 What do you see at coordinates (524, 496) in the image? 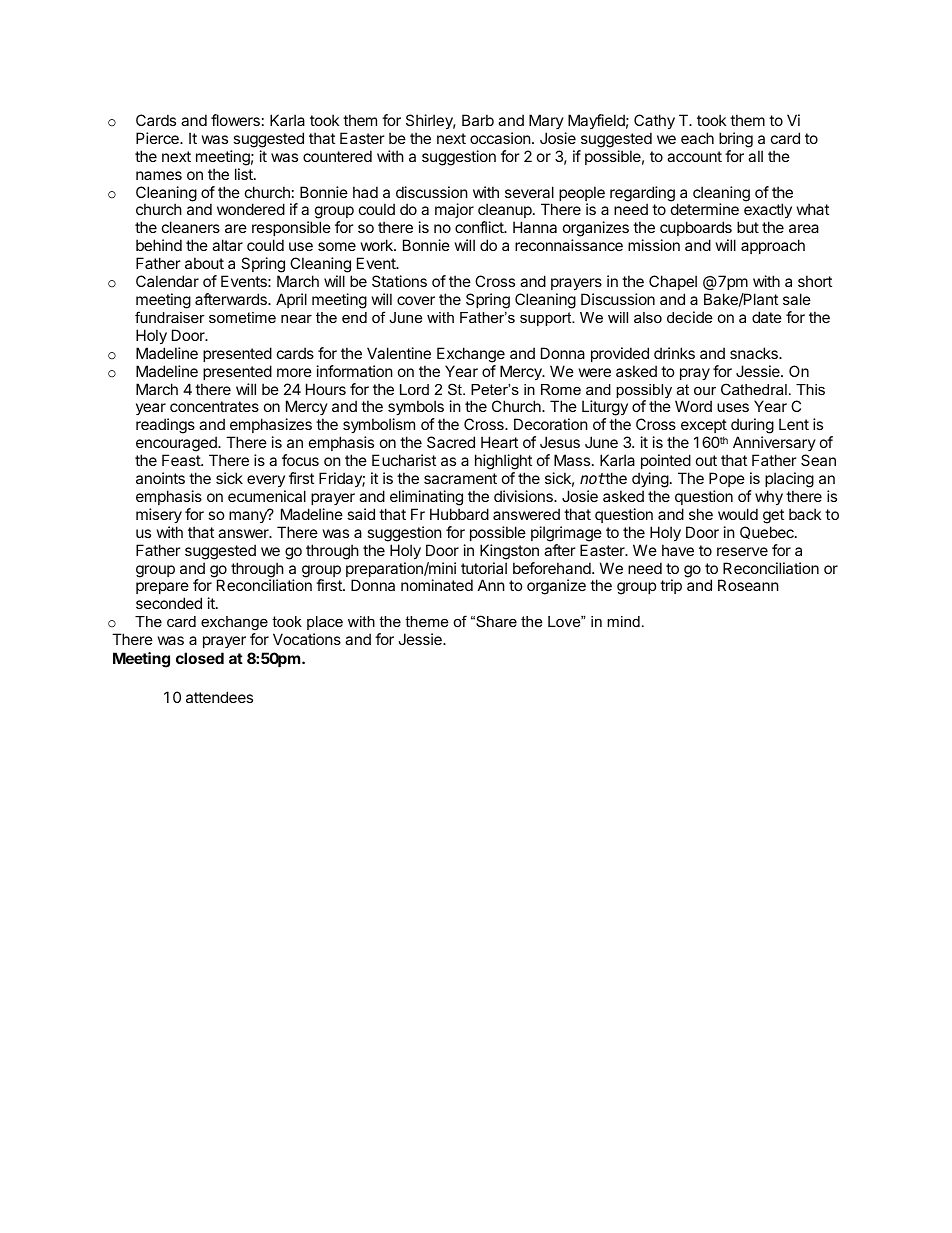
I see `divisions` at bounding box center [524, 496].
